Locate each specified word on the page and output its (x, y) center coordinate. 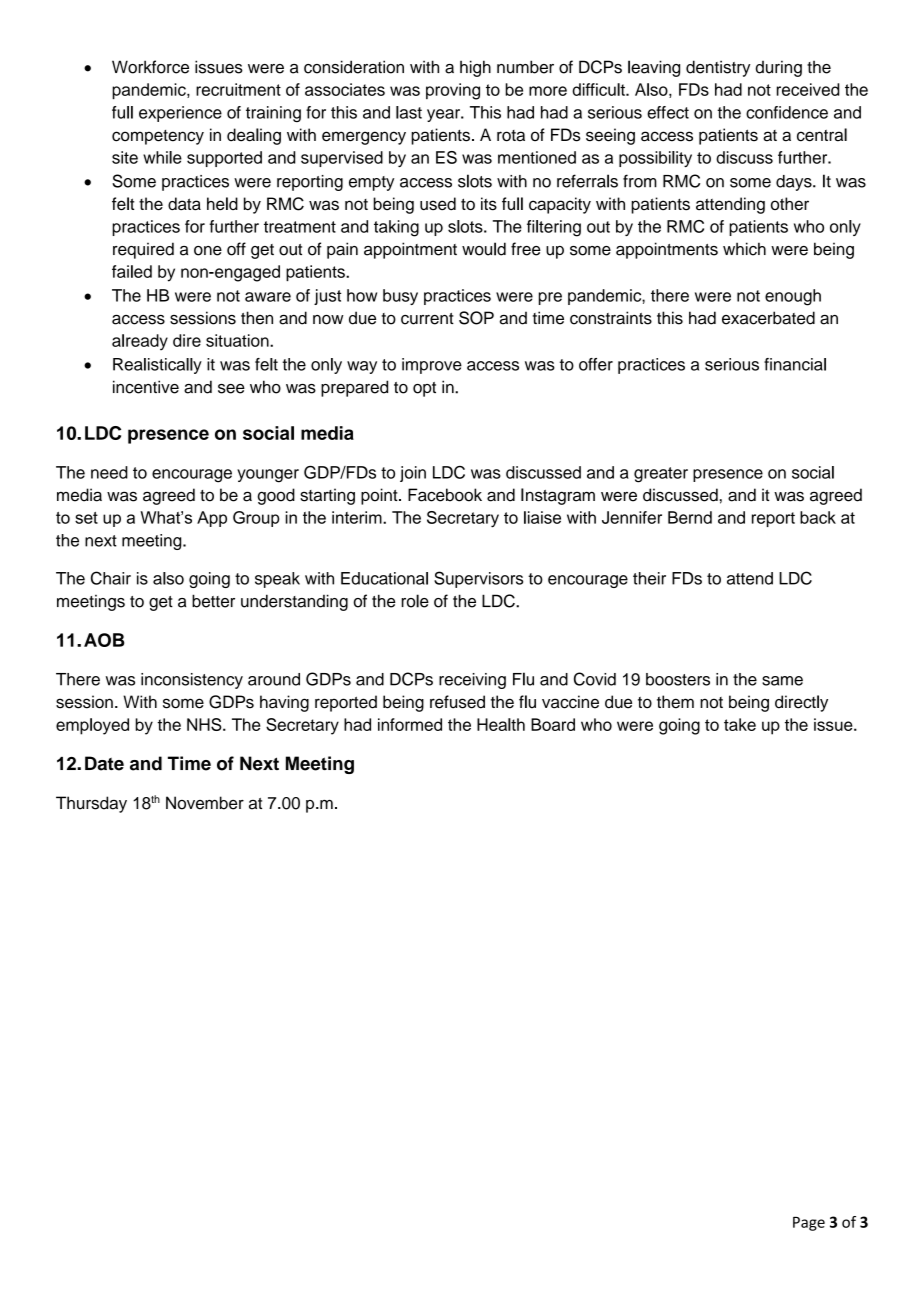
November (205, 803)
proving (453, 91)
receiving (472, 681)
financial (795, 364)
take (740, 724)
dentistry (718, 68)
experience (180, 114)
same (782, 681)
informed (410, 724)
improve (432, 366)
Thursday (91, 804)
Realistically (157, 366)
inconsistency (192, 681)
